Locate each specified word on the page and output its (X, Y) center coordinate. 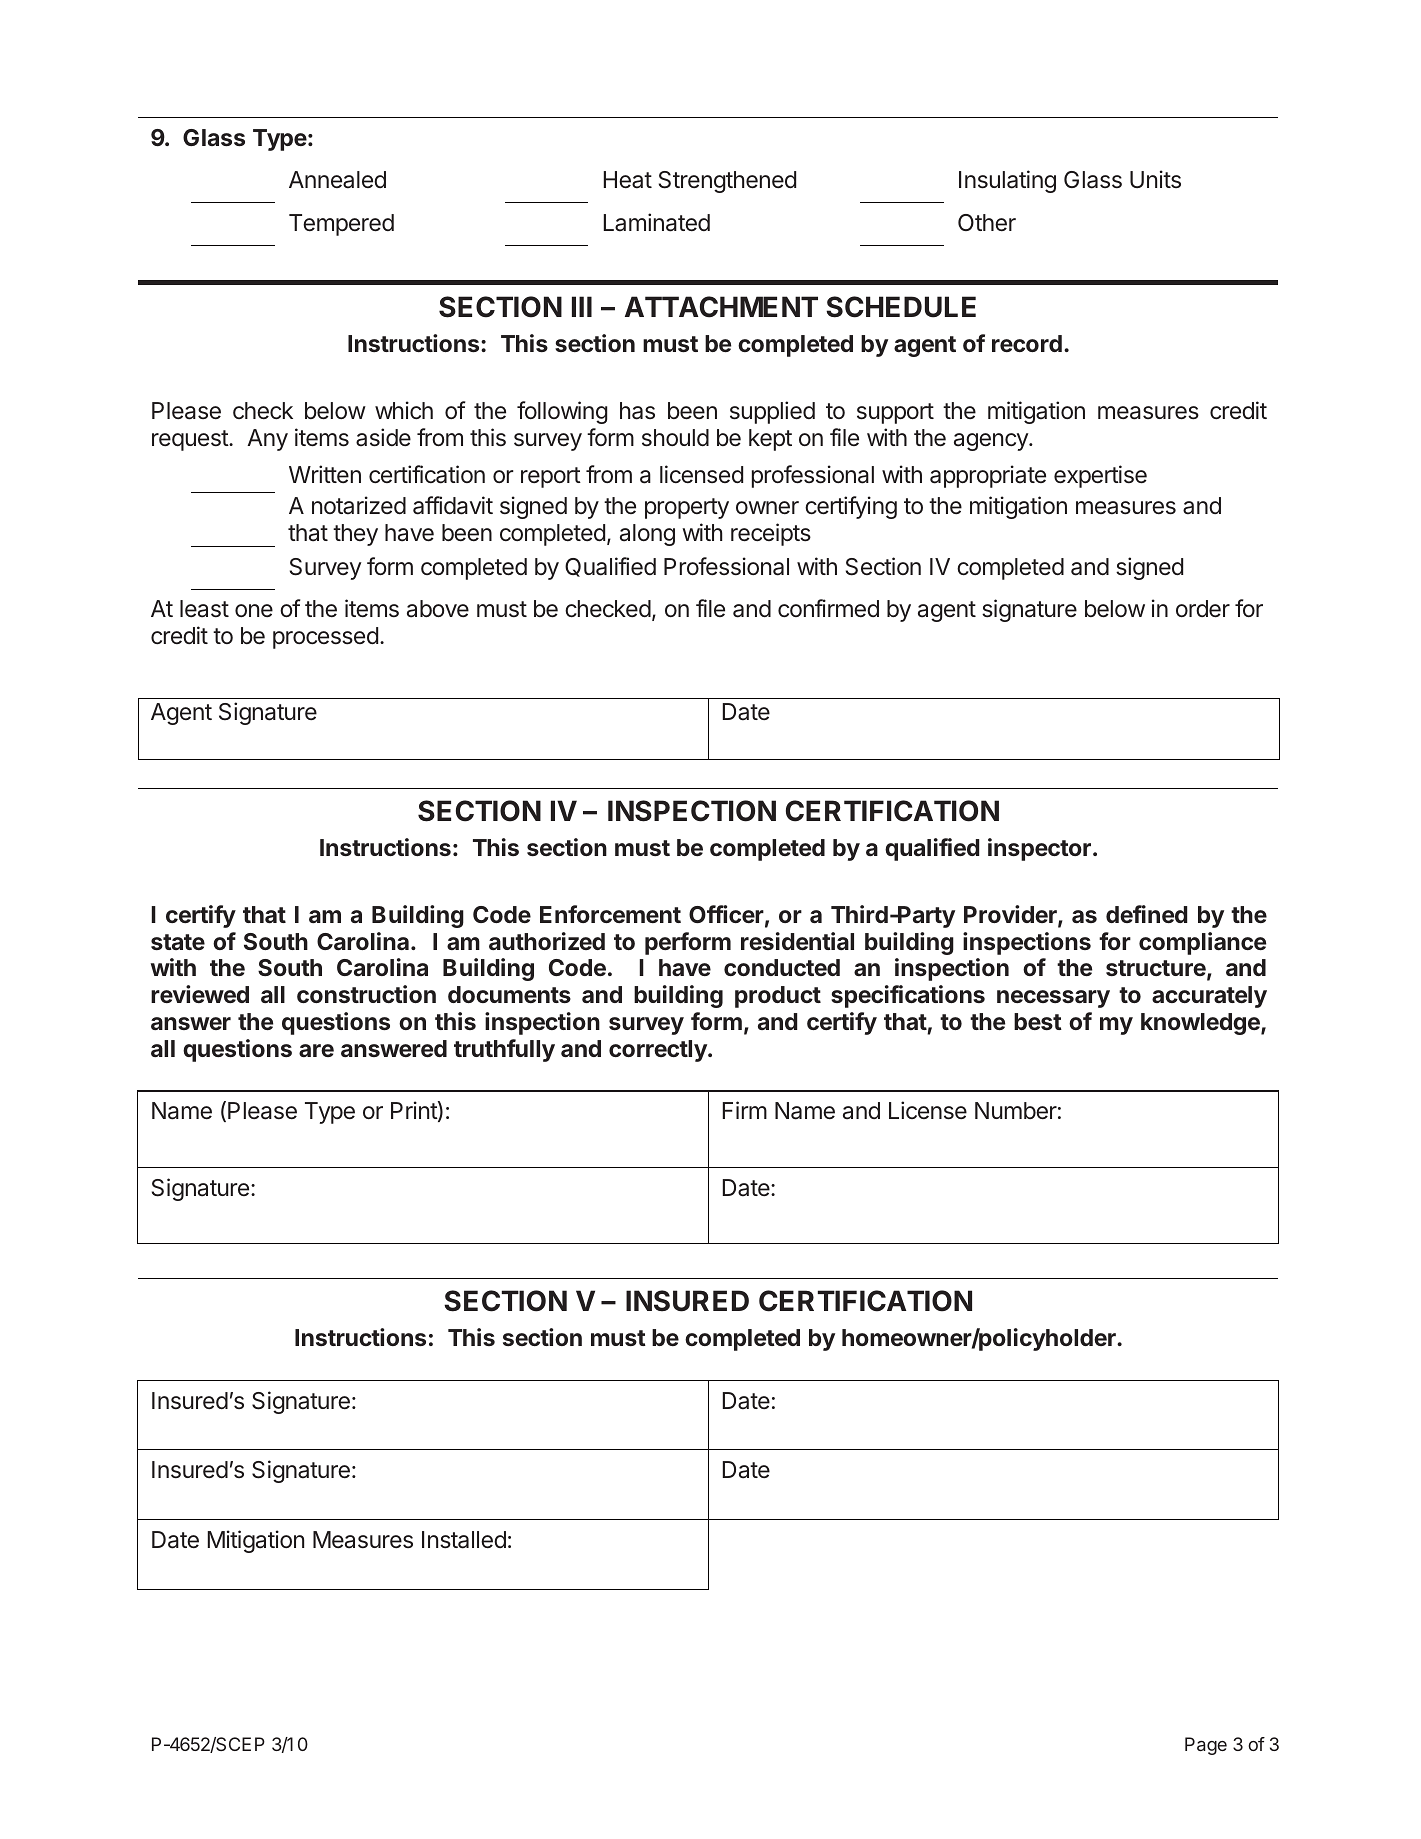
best (1038, 1021)
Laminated (657, 222)
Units (1155, 179)
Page (1206, 1746)
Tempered (341, 225)
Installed (464, 1540)
